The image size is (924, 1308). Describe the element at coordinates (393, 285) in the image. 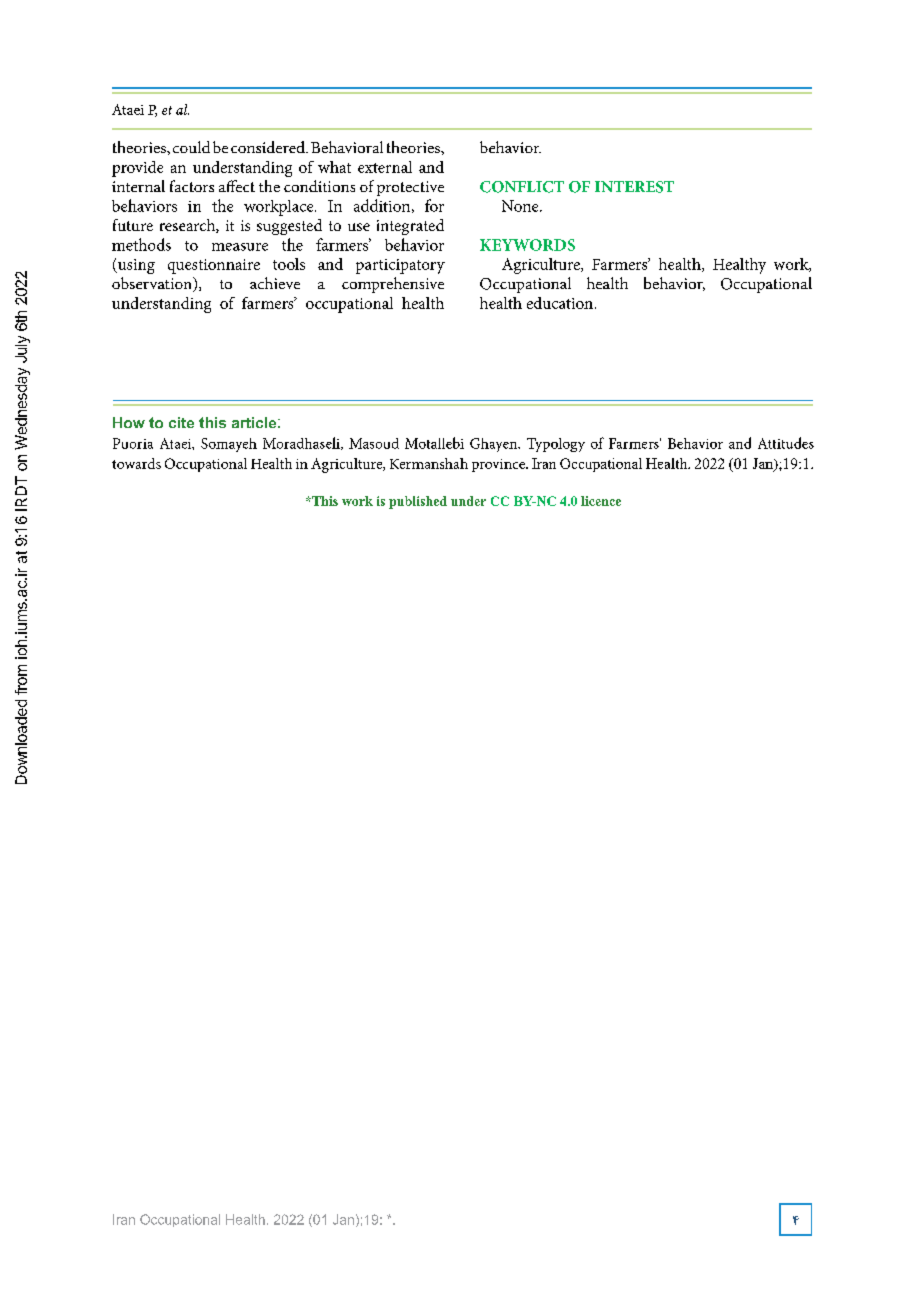

I see `comprehensive` at that location.
